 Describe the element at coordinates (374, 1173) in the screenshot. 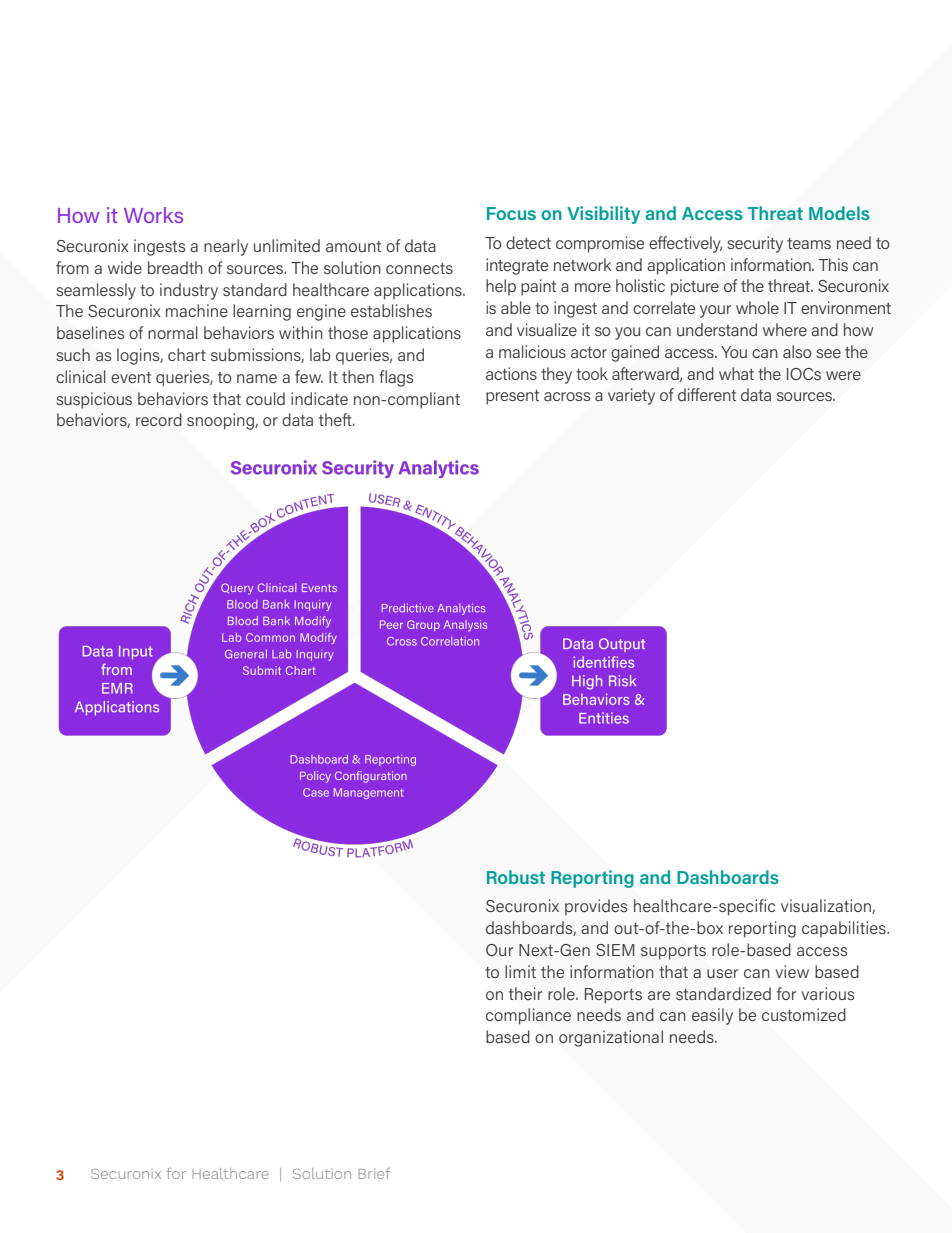

I see `Brief` at that location.
